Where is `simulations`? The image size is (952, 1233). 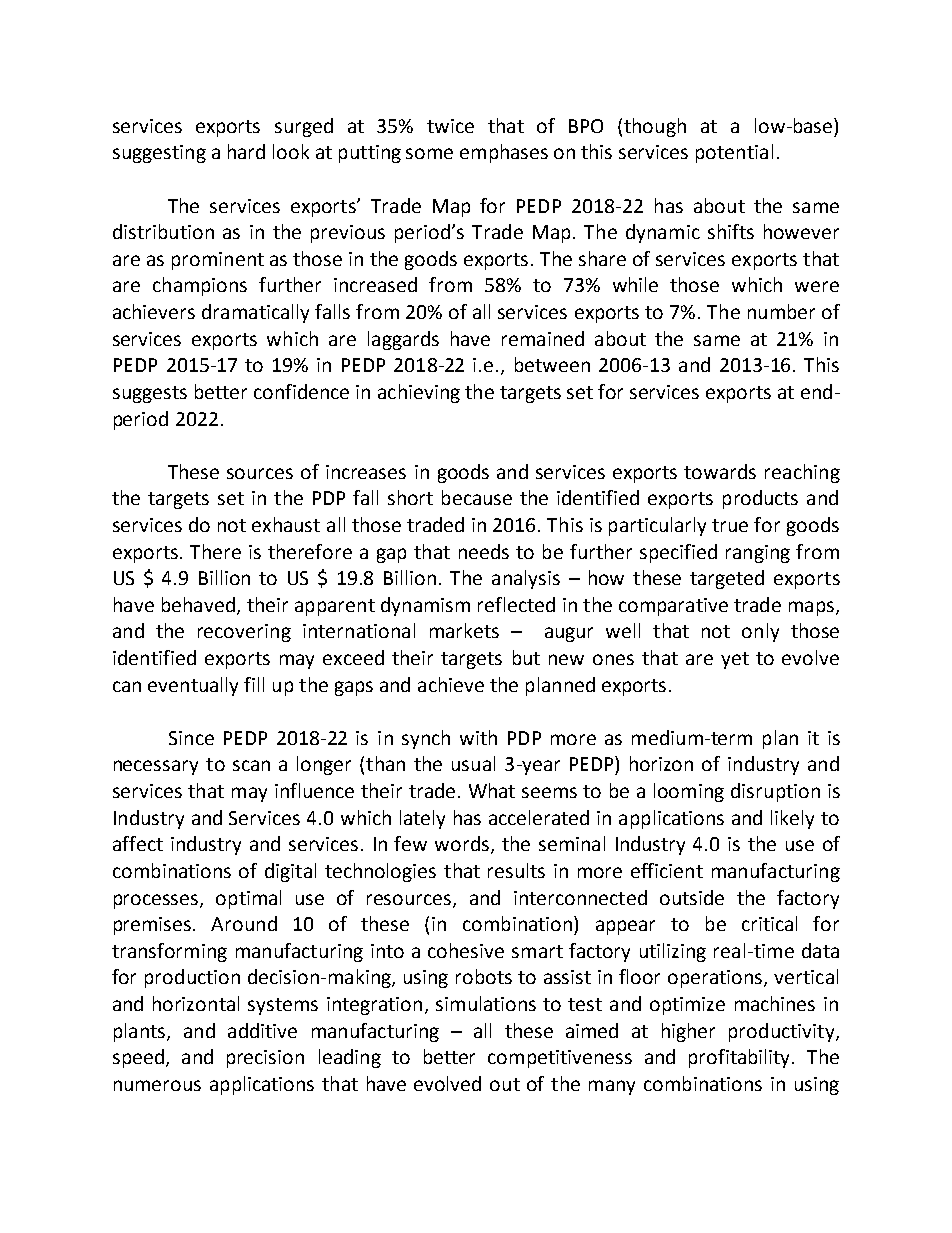 simulations is located at coordinates (486, 1003).
